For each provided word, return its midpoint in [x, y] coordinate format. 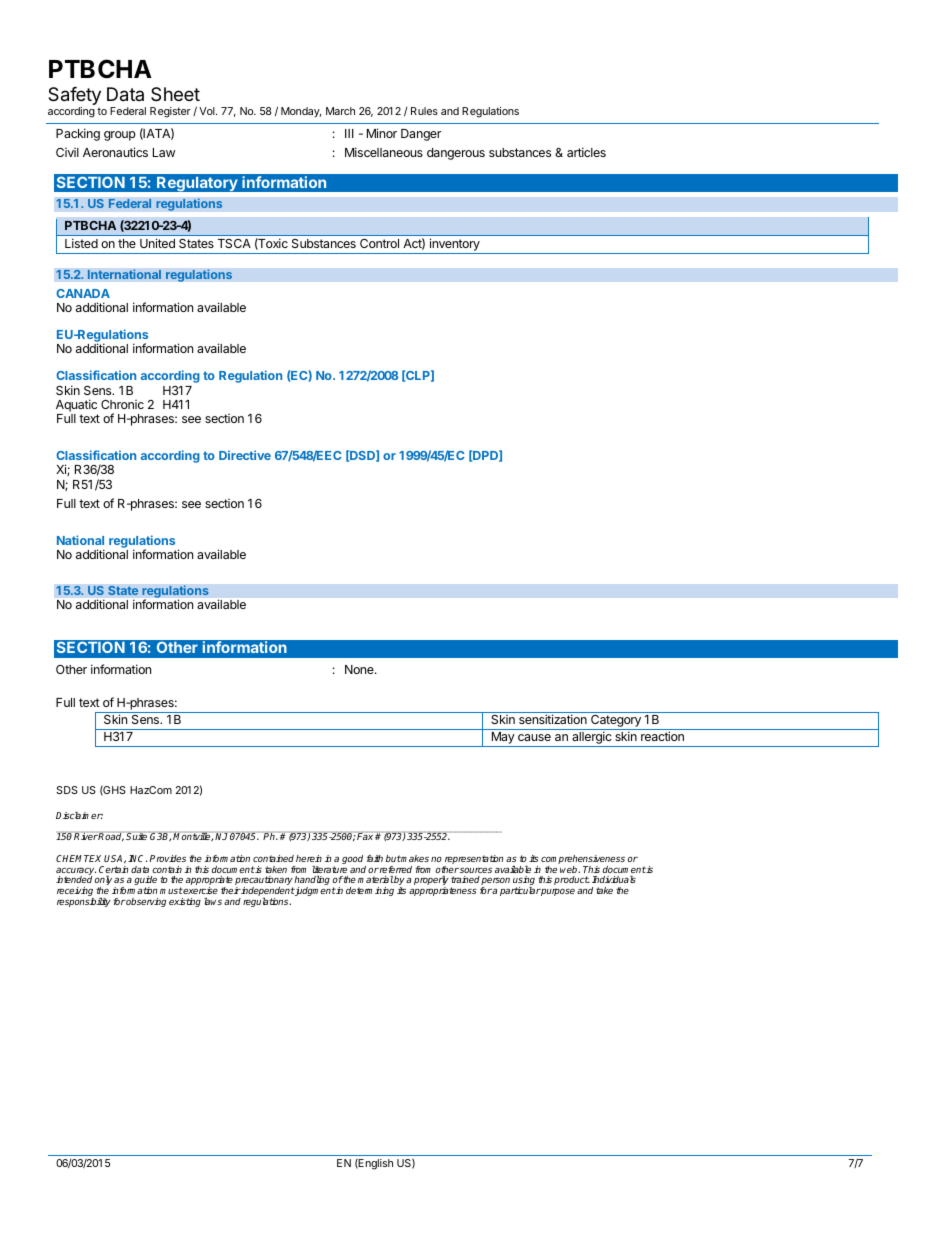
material [376, 879]
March [340, 111]
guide [145, 882]
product [572, 880]
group [120, 136]
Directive [245, 455]
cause [534, 737]
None [360, 669]
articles [586, 152]
